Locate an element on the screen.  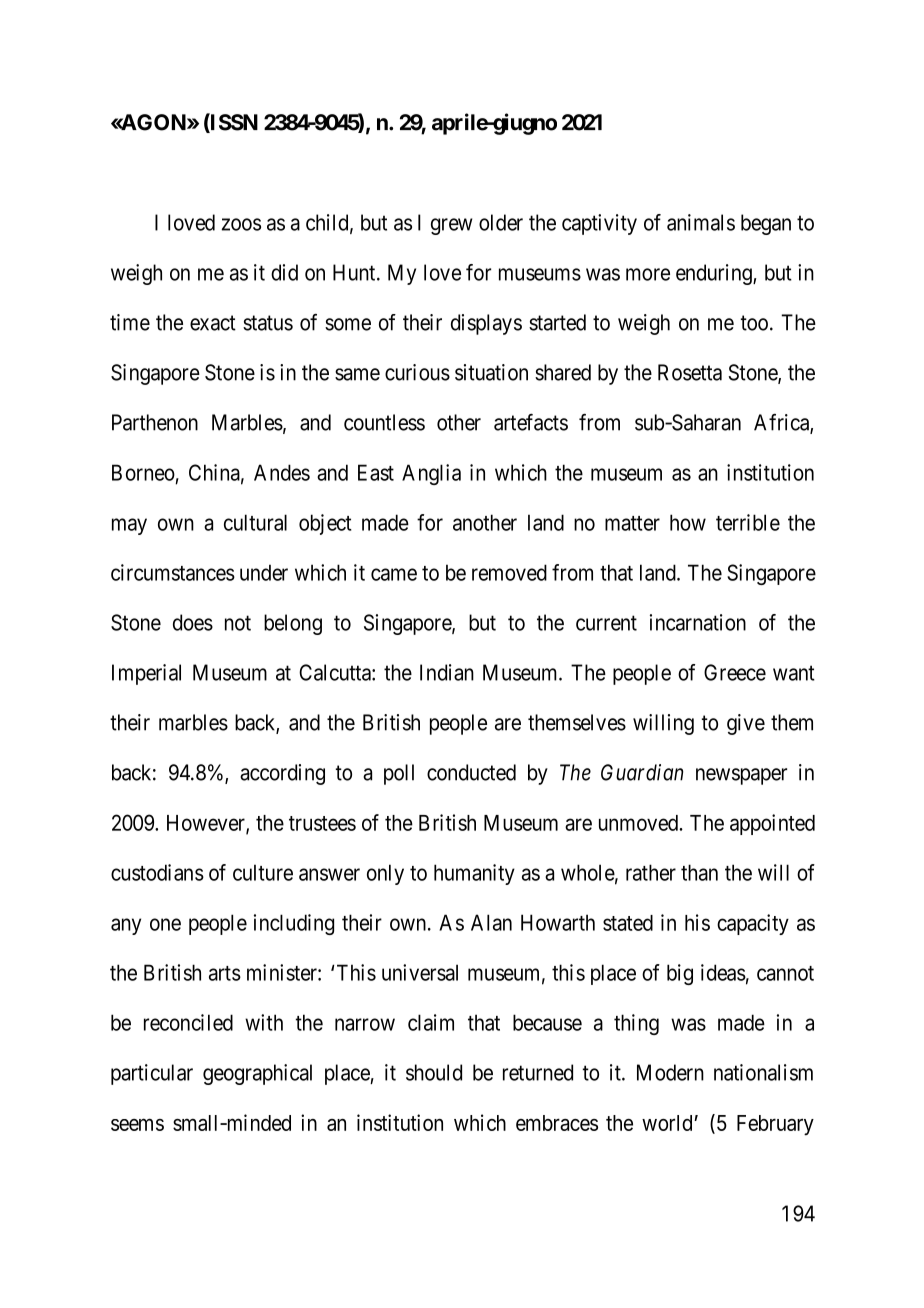
zoos is located at coordinates (241, 224).
